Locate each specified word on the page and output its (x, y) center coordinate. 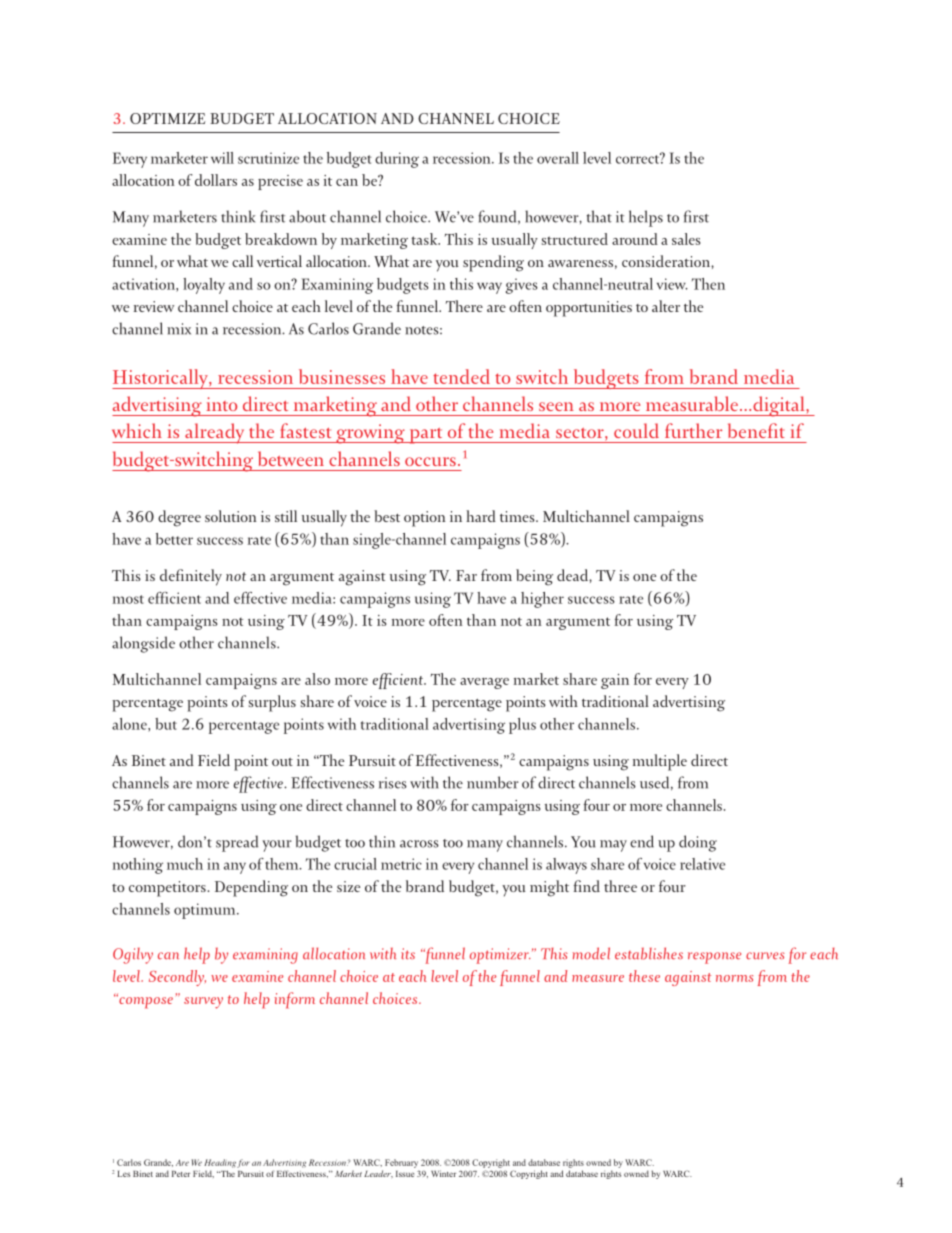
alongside (143, 644)
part (426, 436)
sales (686, 239)
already (215, 433)
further (693, 430)
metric (401, 864)
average (484, 683)
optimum (206, 911)
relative (702, 864)
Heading (220, 1163)
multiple (660, 762)
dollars (216, 180)
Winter (443, 1173)
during (397, 160)
